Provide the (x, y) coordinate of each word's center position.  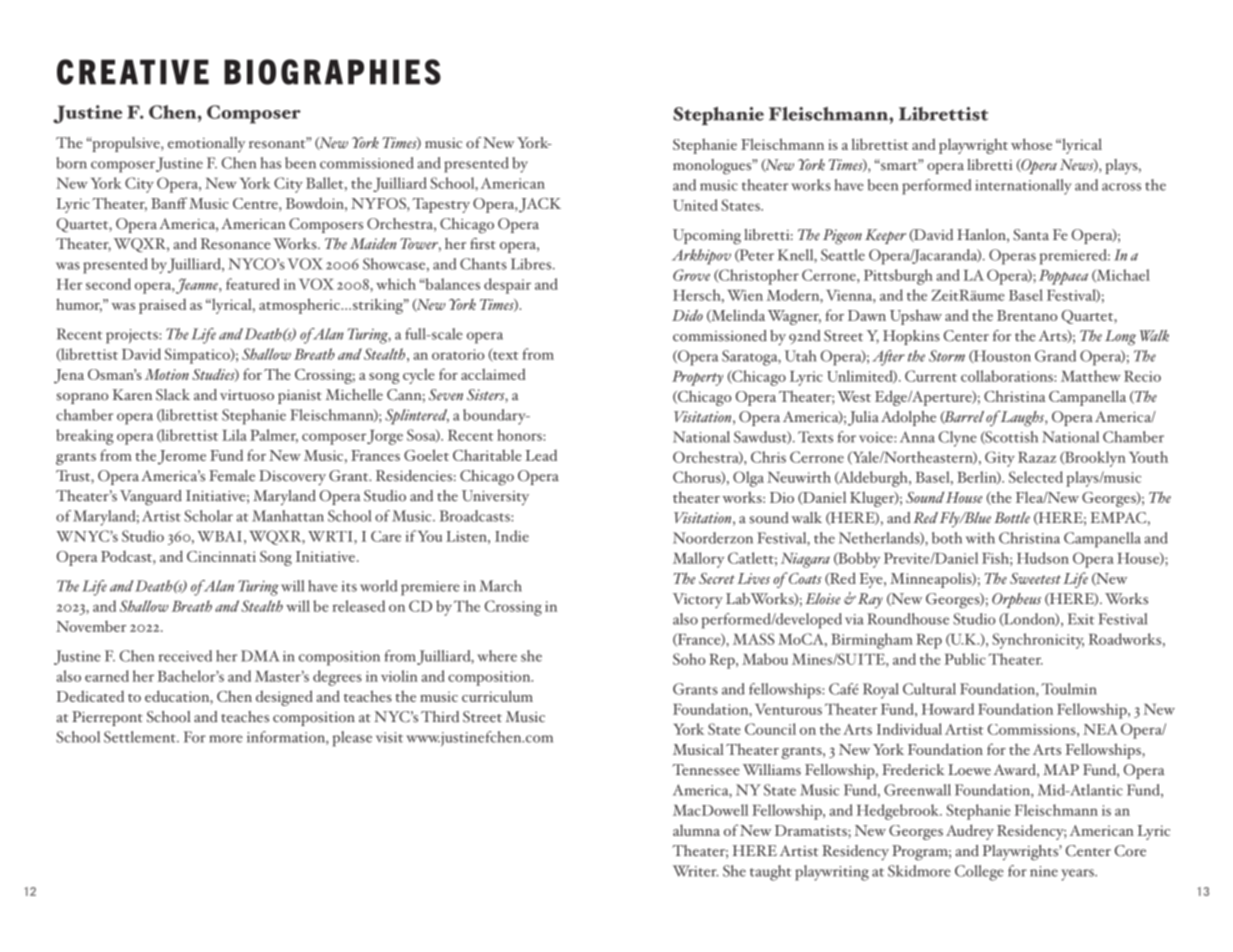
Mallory (698, 560)
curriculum (497, 696)
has (271, 163)
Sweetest (1035, 578)
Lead (541, 455)
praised (162, 306)
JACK (540, 205)
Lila (234, 435)
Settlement (141, 737)
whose (1031, 144)
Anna (917, 437)
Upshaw (916, 317)
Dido (687, 315)
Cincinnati (221, 556)
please (352, 739)
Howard (948, 709)
